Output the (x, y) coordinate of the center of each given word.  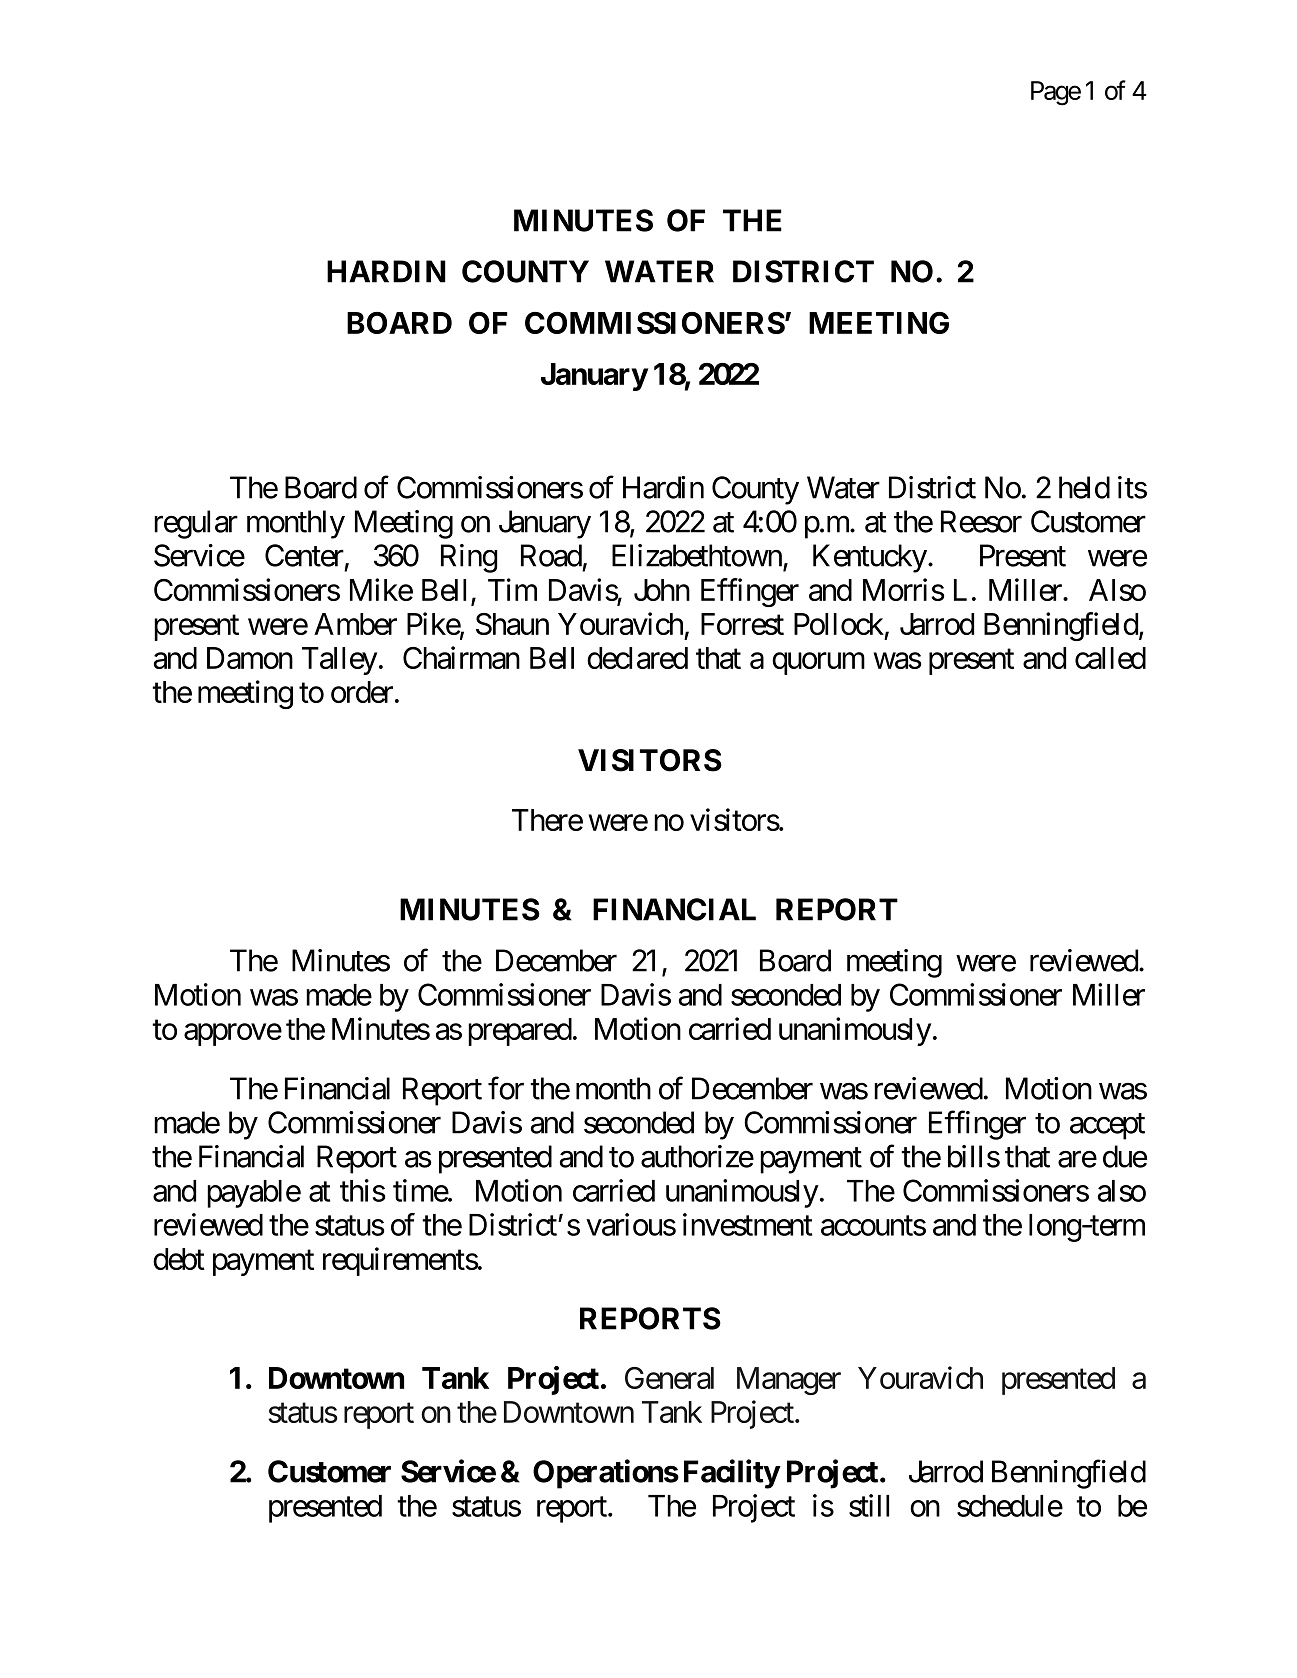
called (1110, 658)
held (1084, 487)
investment (747, 1224)
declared (637, 658)
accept (1107, 1127)
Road (551, 555)
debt (179, 1259)
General (669, 1378)
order (362, 692)
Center (304, 555)
